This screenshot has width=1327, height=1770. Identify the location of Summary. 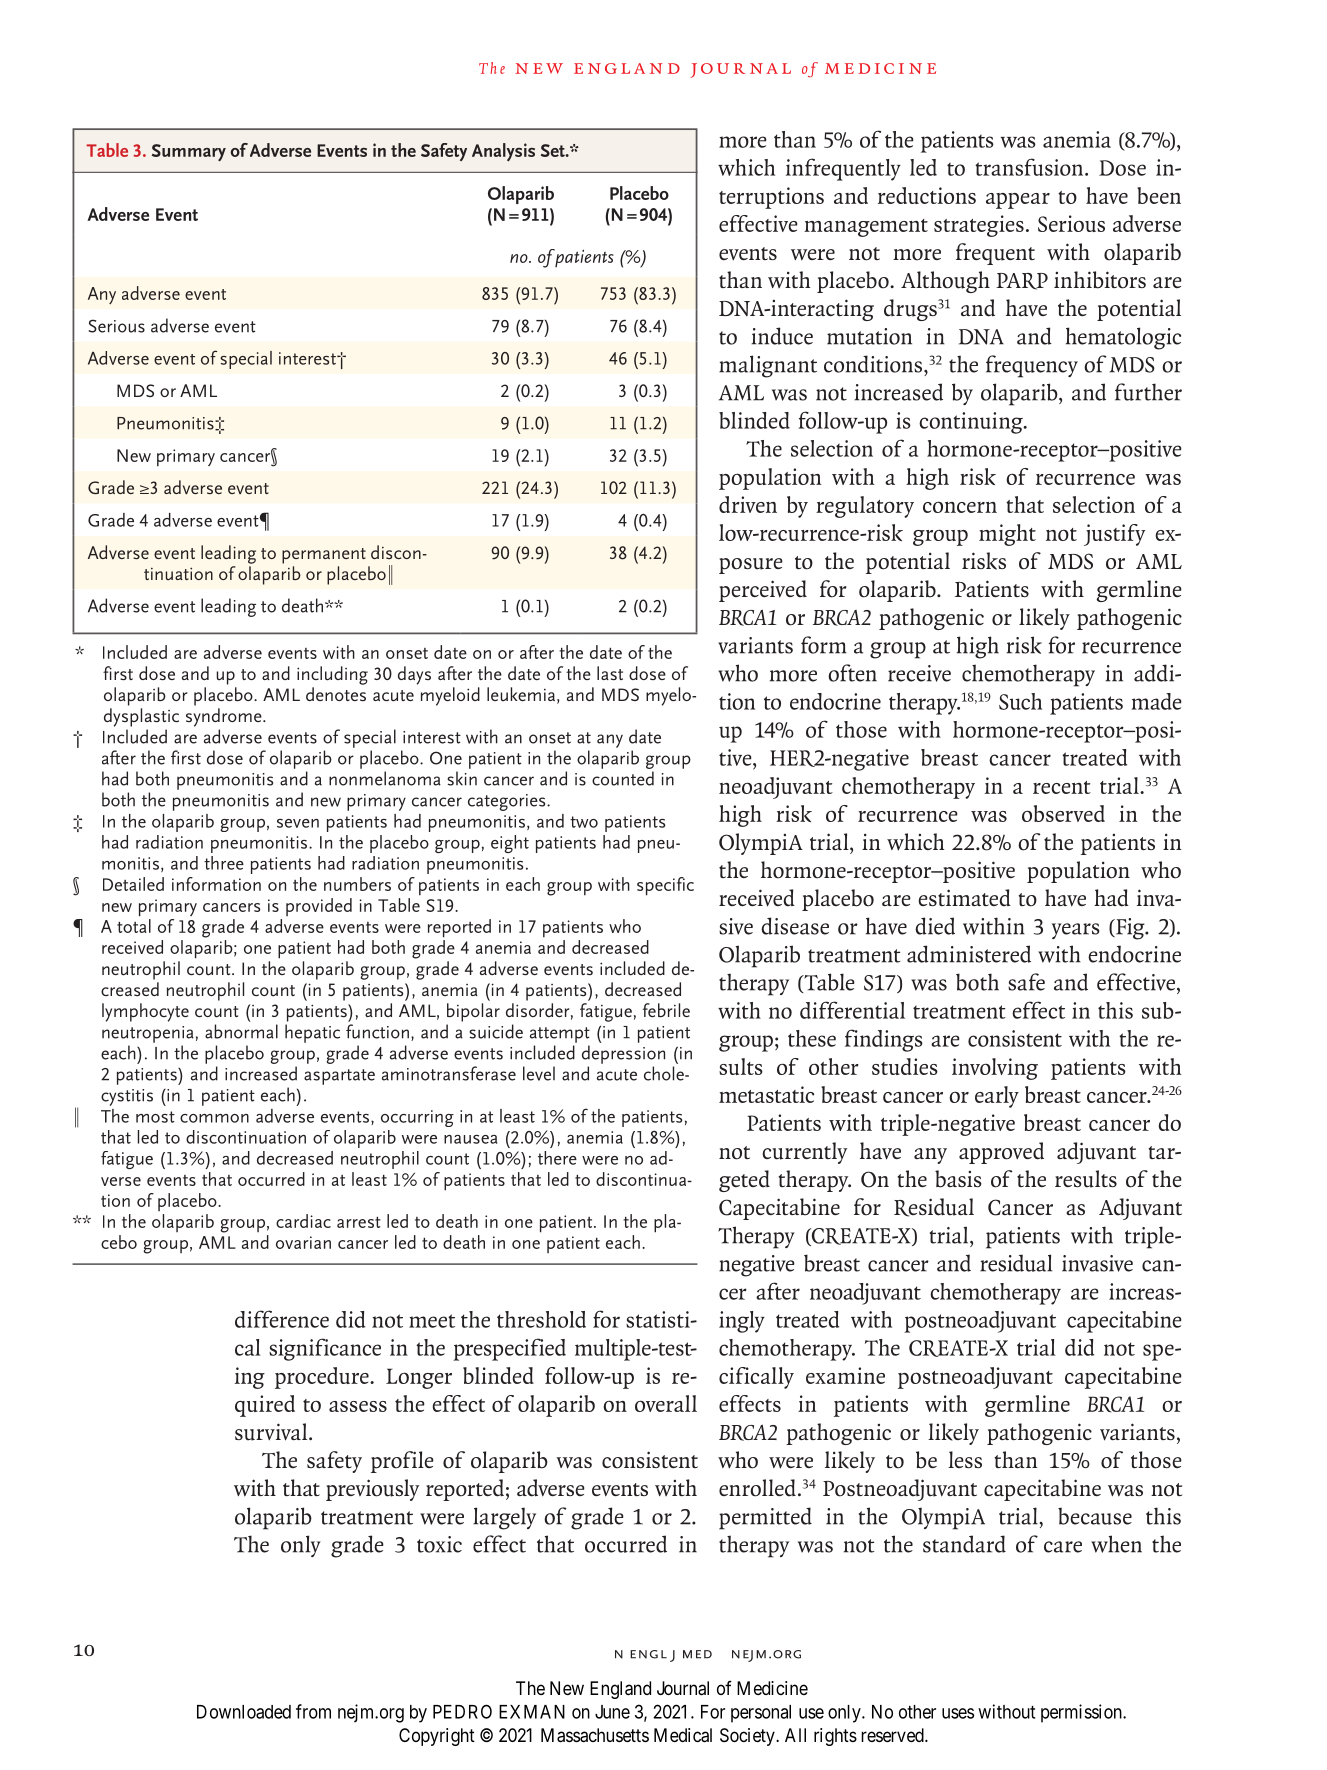
(189, 152).
